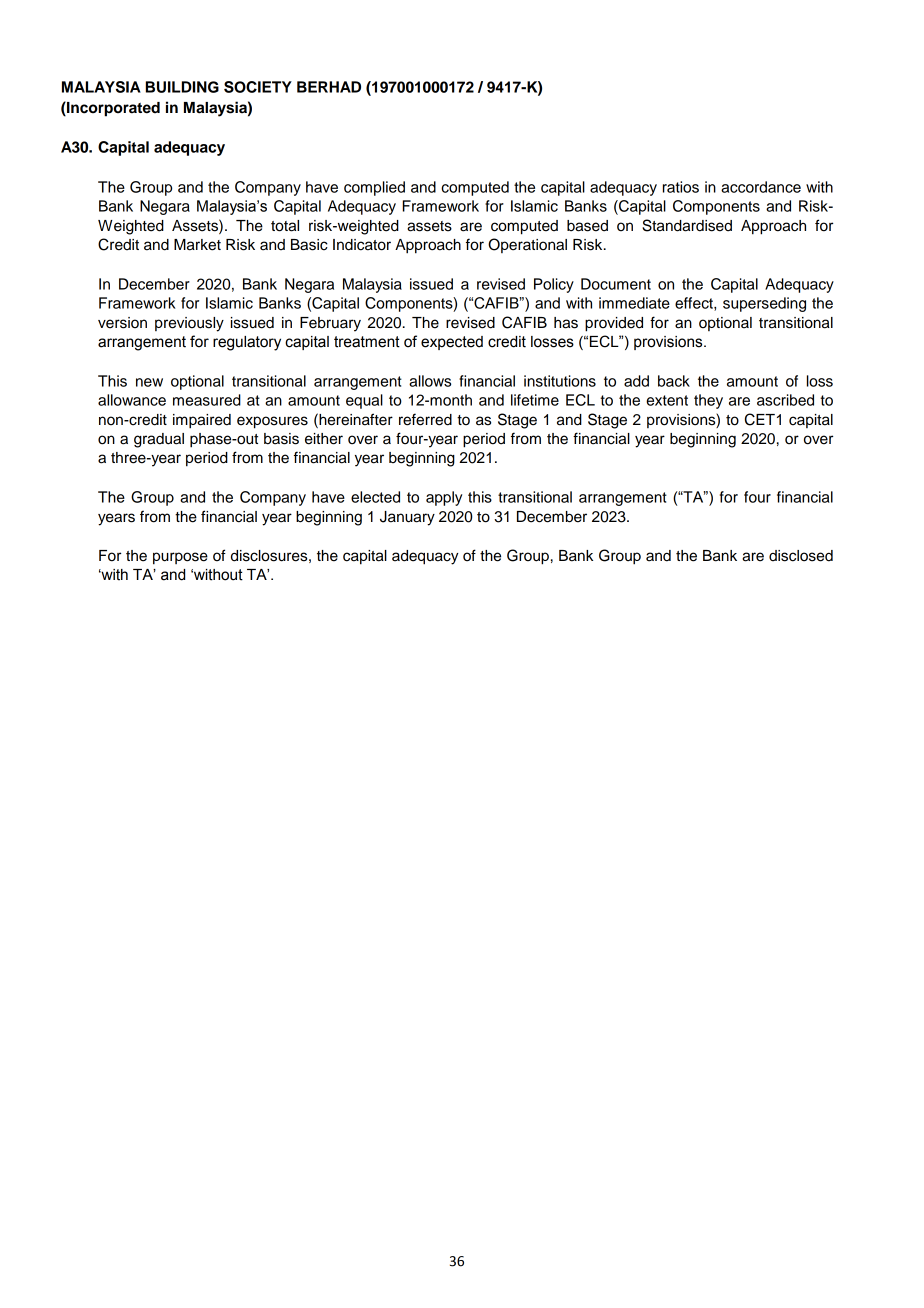 This document has height=1308, width=924. What do you see at coordinates (285, 226) in the document?
I see `total` at bounding box center [285, 226].
